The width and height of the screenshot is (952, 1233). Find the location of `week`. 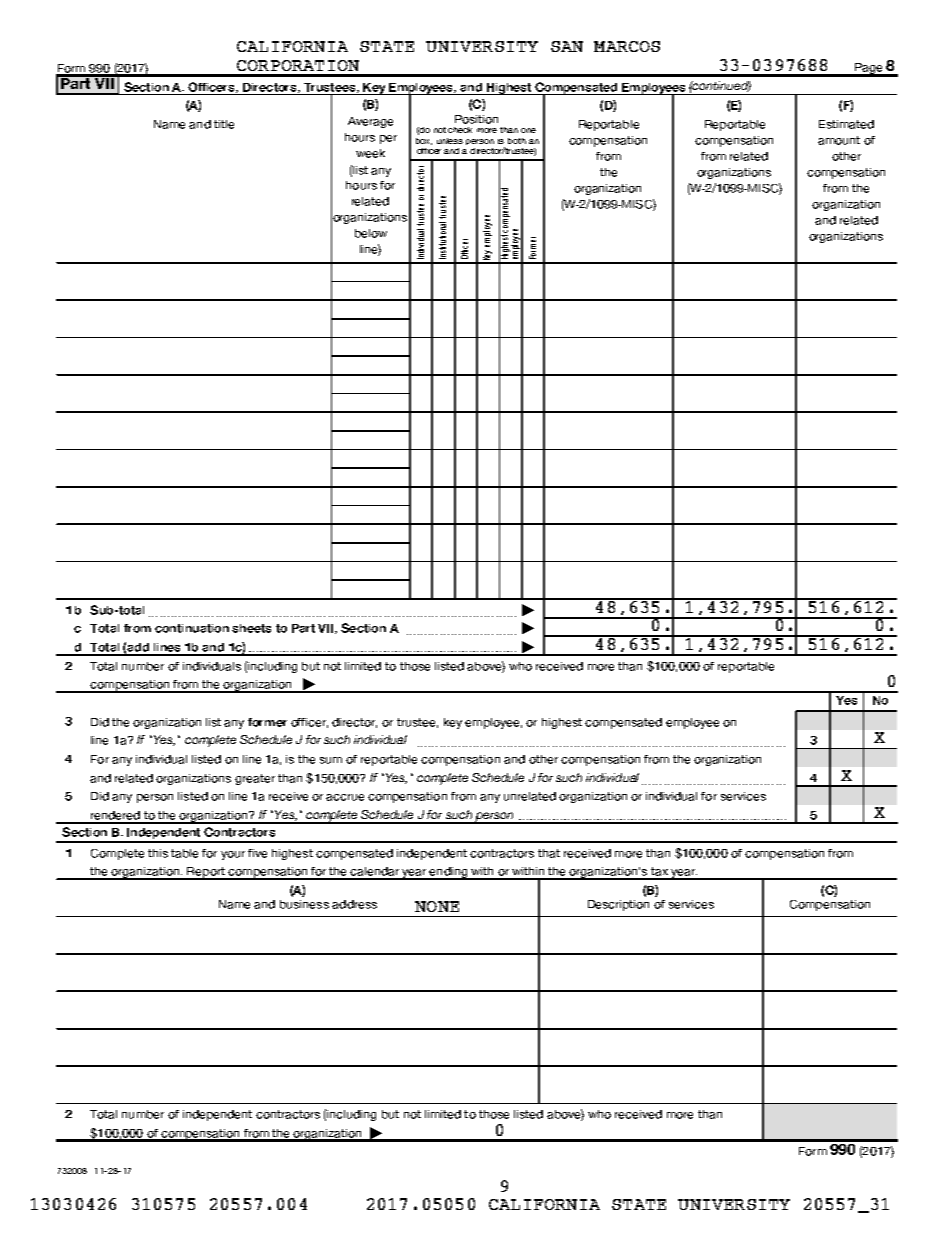

week is located at coordinates (370, 153).
